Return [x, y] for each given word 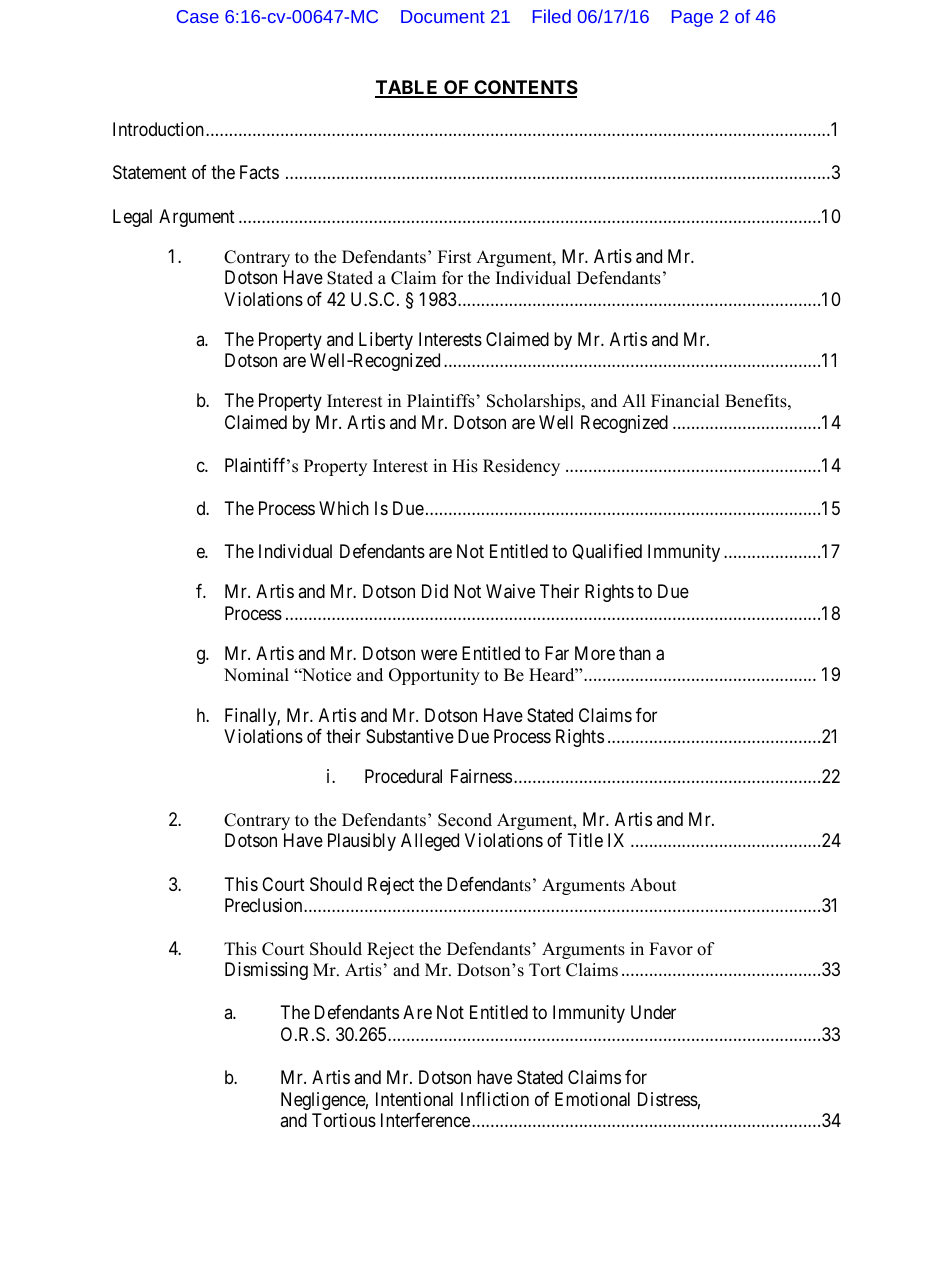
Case [198, 16]
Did [435, 591]
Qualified [607, 552]
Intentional [414, 1099]
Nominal [256, 675]
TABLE [408, 88]
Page [692, 18]
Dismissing [266, 971]
